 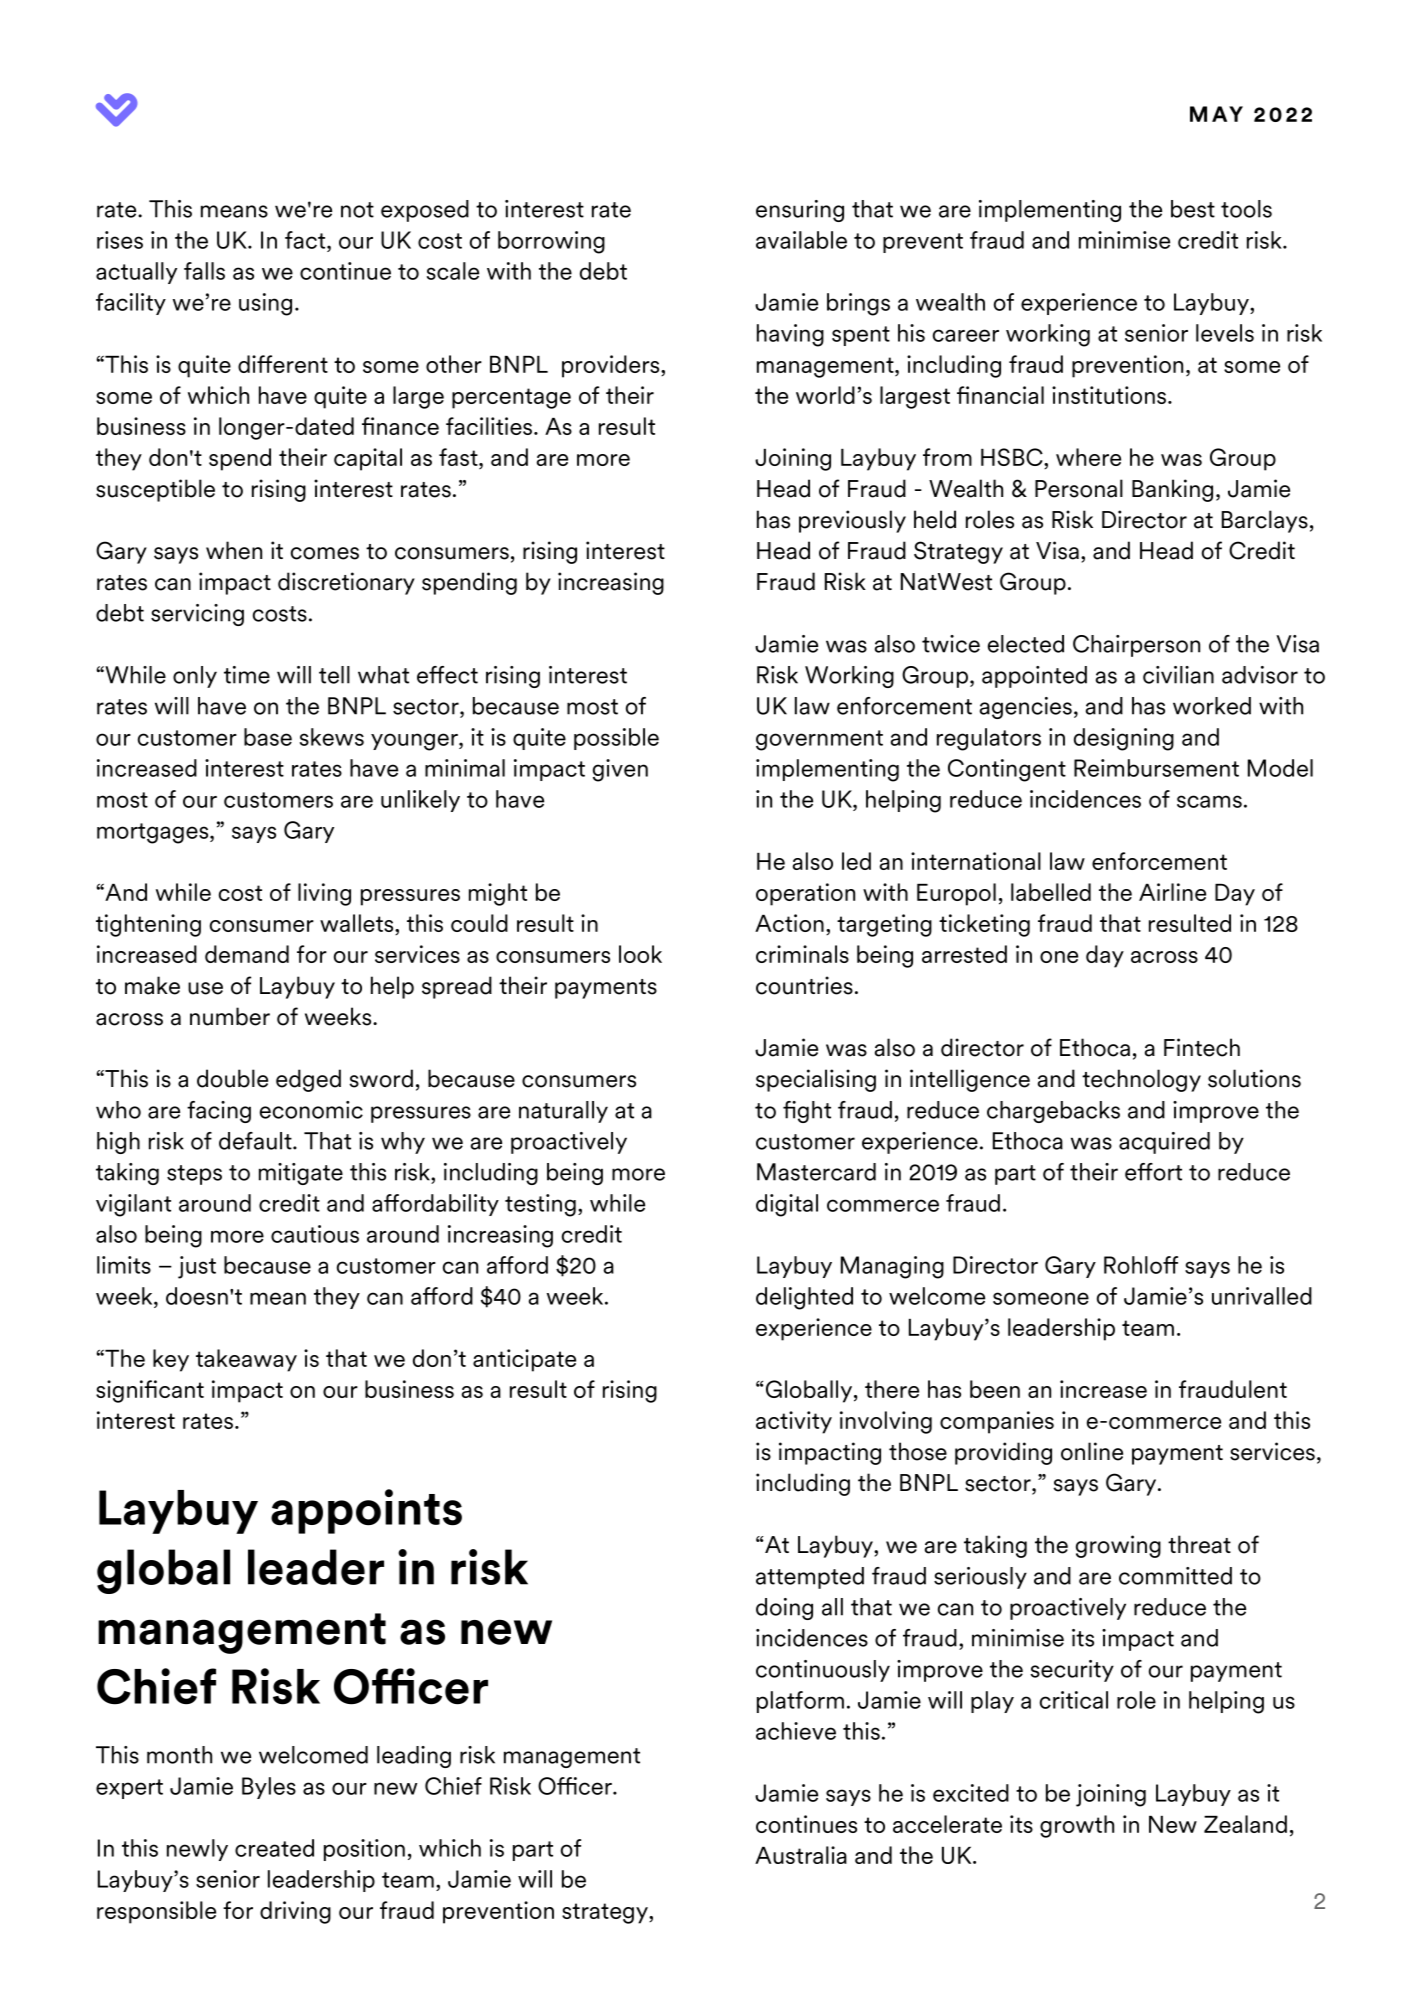 I want to click on base, so click(x=268, y=737).
